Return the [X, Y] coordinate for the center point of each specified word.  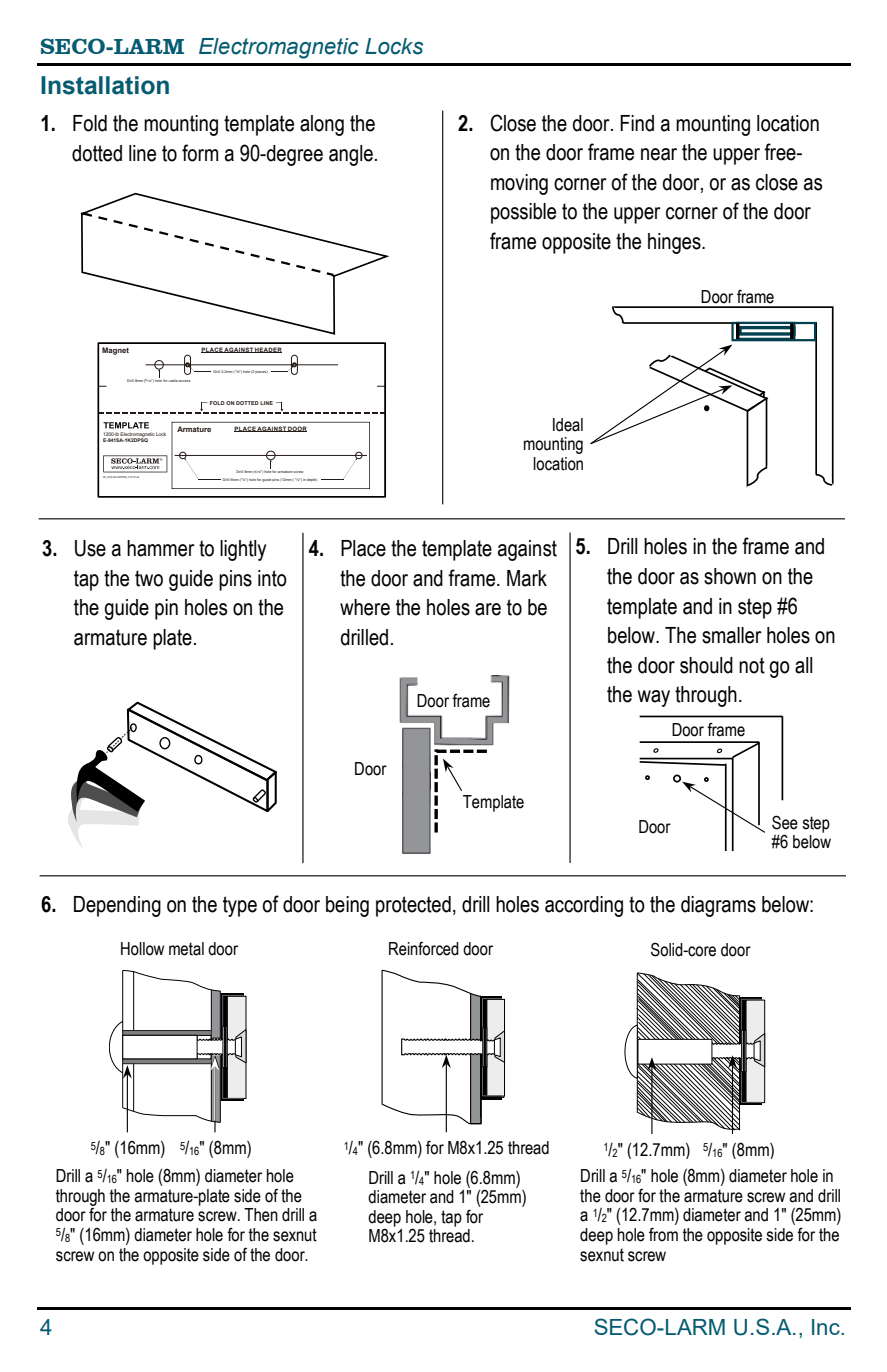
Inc [827, 1327]
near [659, 154]
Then [261, 1215]
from [663, 1234]
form [200, 153]
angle [351, 155]
